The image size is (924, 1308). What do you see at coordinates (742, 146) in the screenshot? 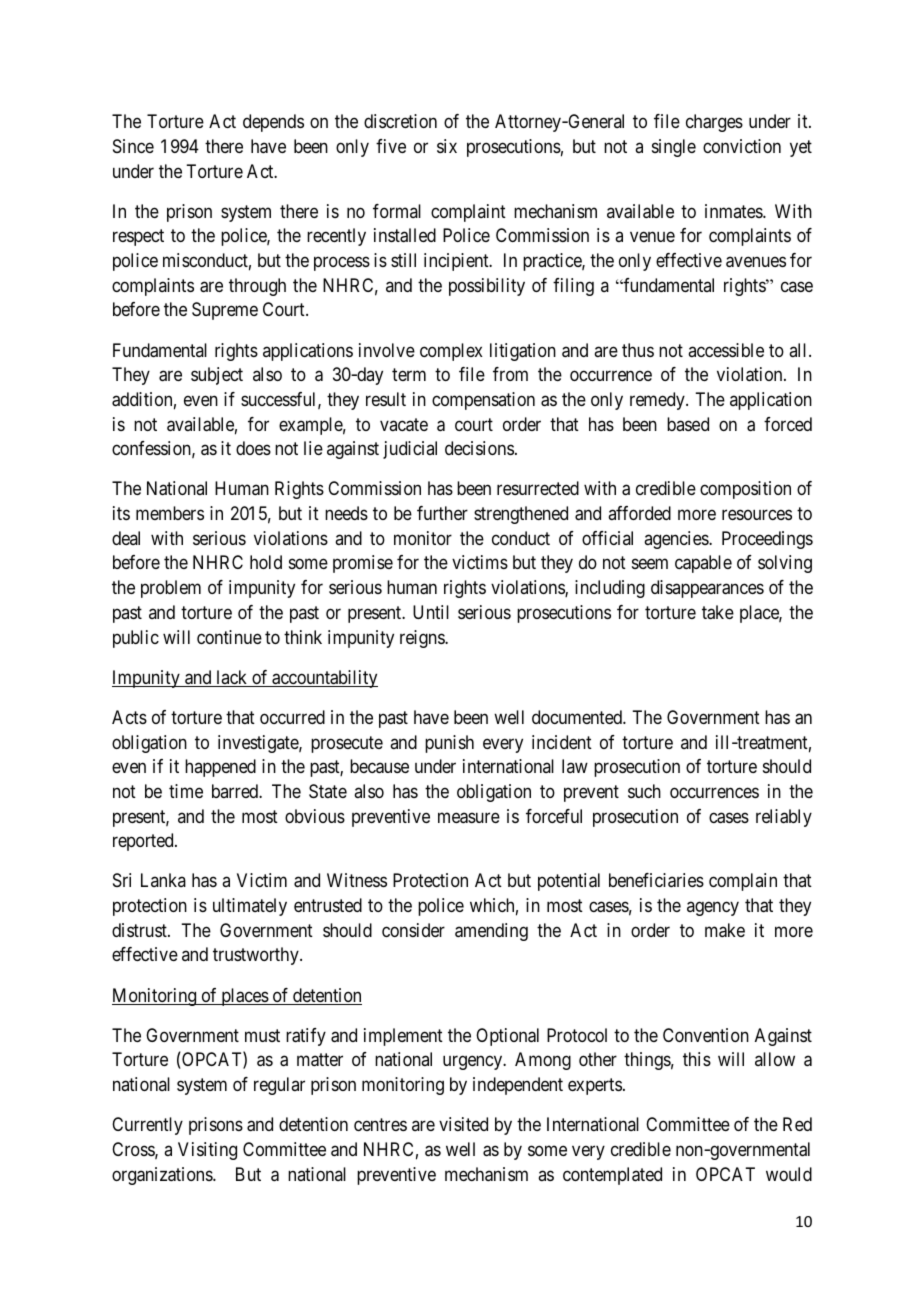
I see `conviction` at bounding box center [742, 146].
